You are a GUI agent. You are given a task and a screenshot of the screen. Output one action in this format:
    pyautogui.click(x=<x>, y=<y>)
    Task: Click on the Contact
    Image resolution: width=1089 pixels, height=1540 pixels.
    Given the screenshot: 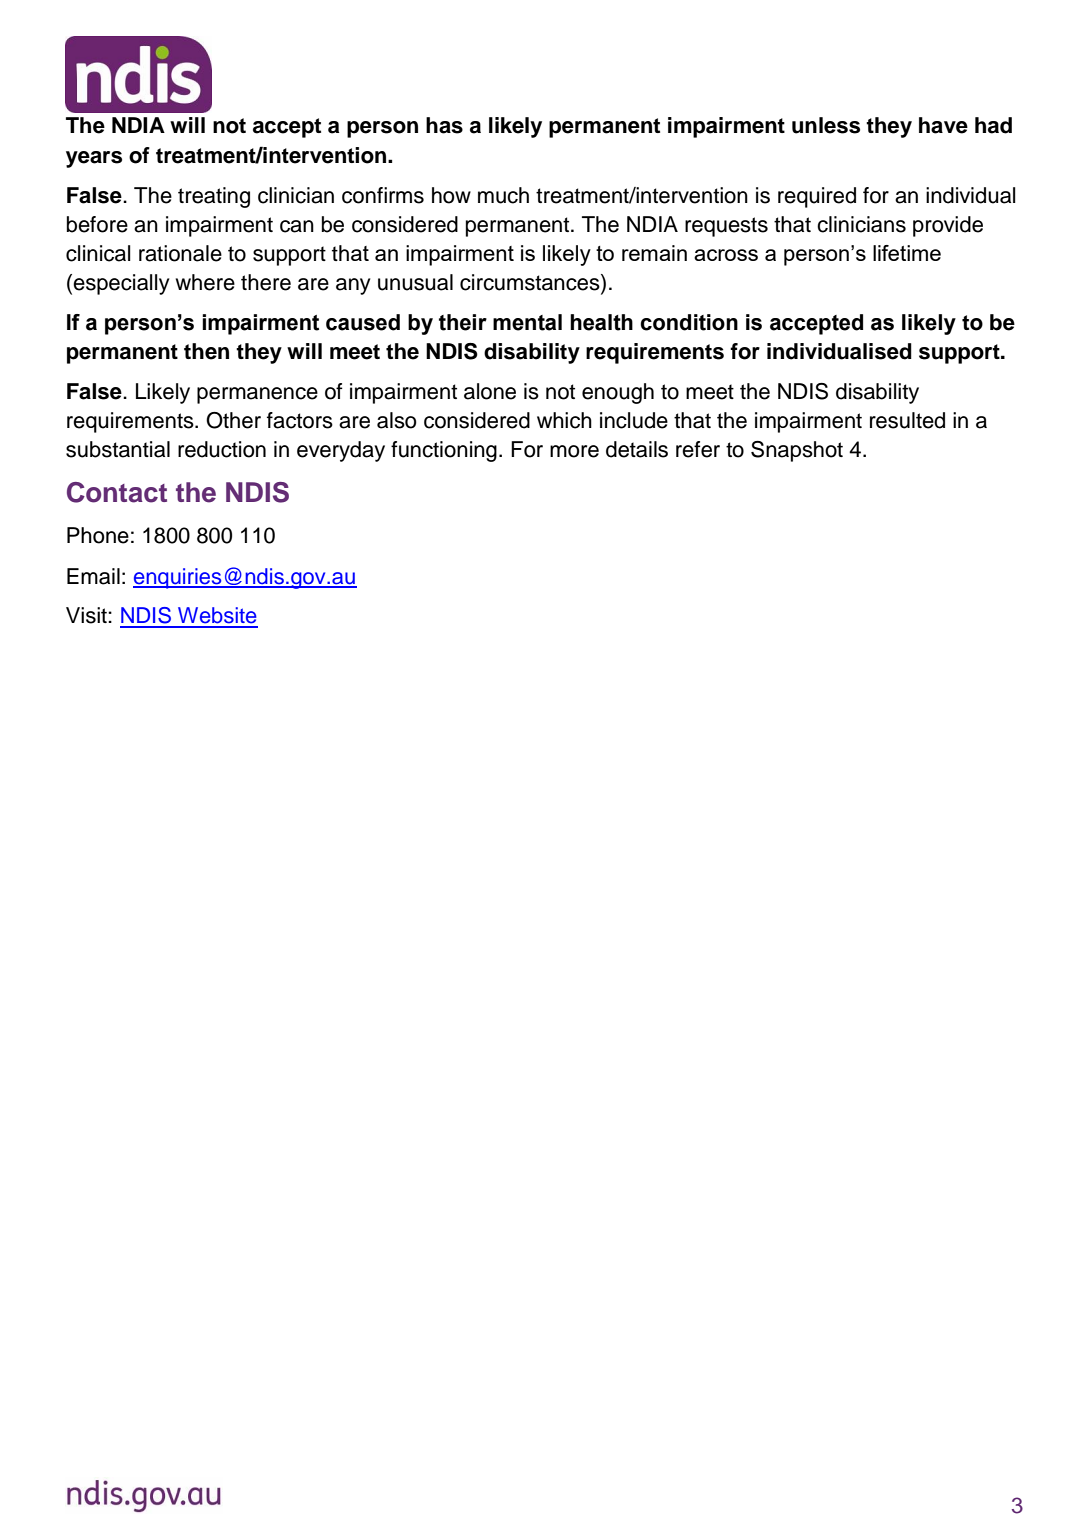 What is the action you would take?
    pyautogui.click(x=117, y=492)
